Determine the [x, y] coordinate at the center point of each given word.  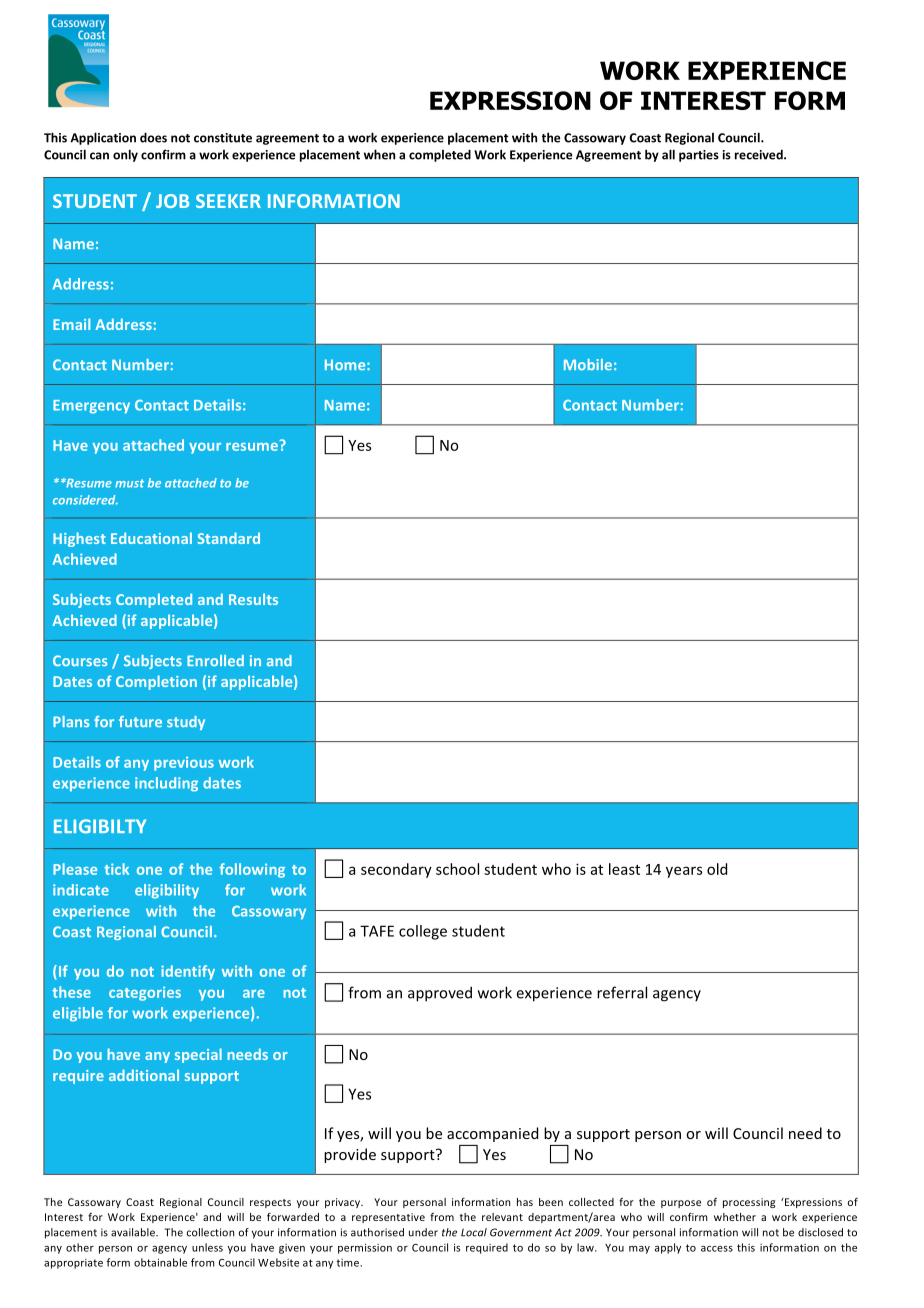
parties [699, 156]
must [129, 483]
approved [440, 994]
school [457, 869]
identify [188, 972]
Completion [156, 682]
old [717, 869]
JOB [172, 201]
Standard [228, 538]
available [134, 1232]
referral [622, 992]
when [379, 154]
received [760, 154]
